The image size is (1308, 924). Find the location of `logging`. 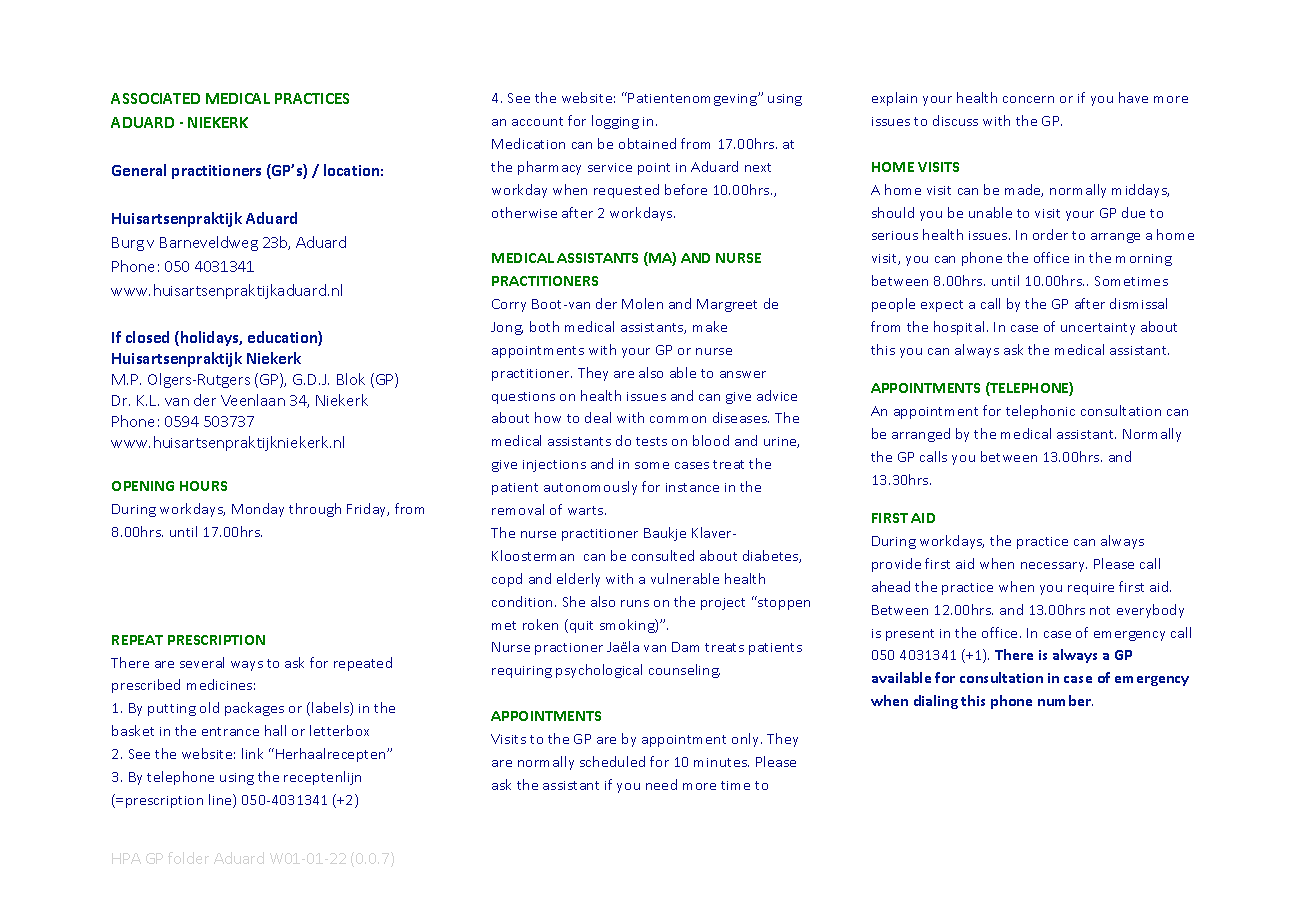

logging is located at coordinates (615, 122).
